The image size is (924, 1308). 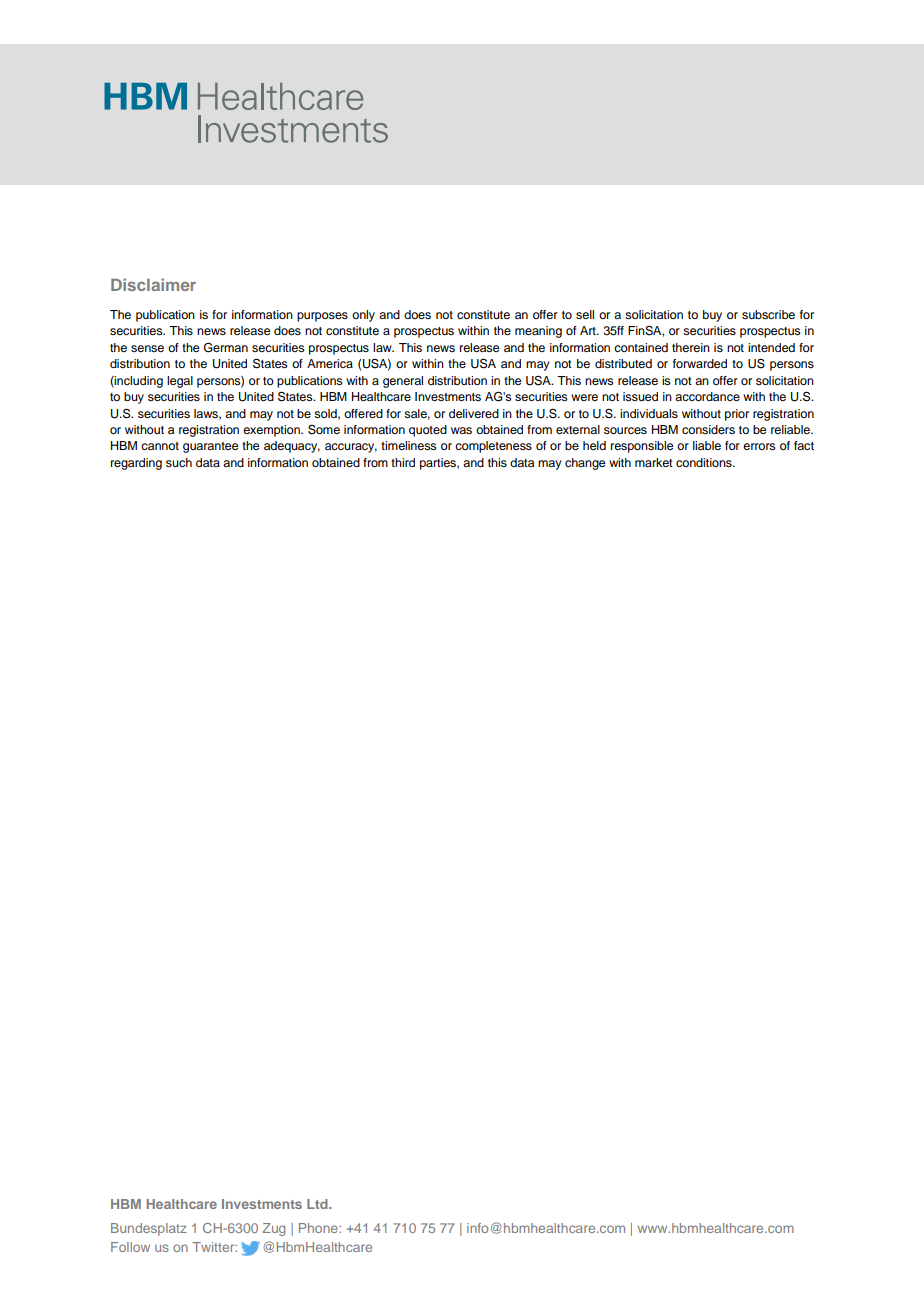 I want to click on change, so click(x=585, y=464).
